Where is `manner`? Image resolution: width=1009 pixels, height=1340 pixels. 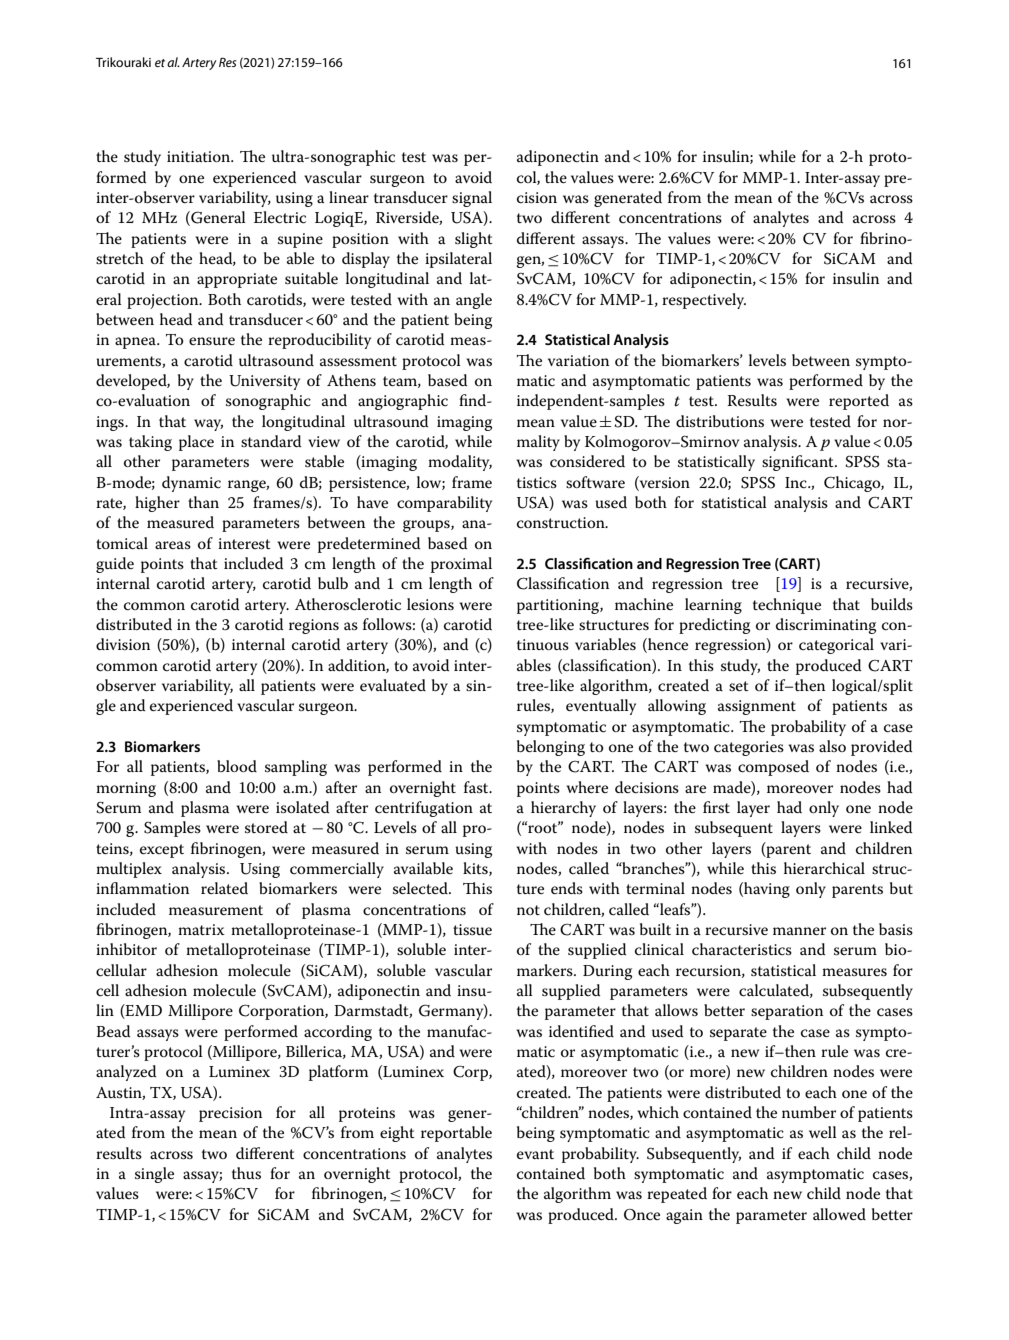
manner is located at coordinates (799, 931).
